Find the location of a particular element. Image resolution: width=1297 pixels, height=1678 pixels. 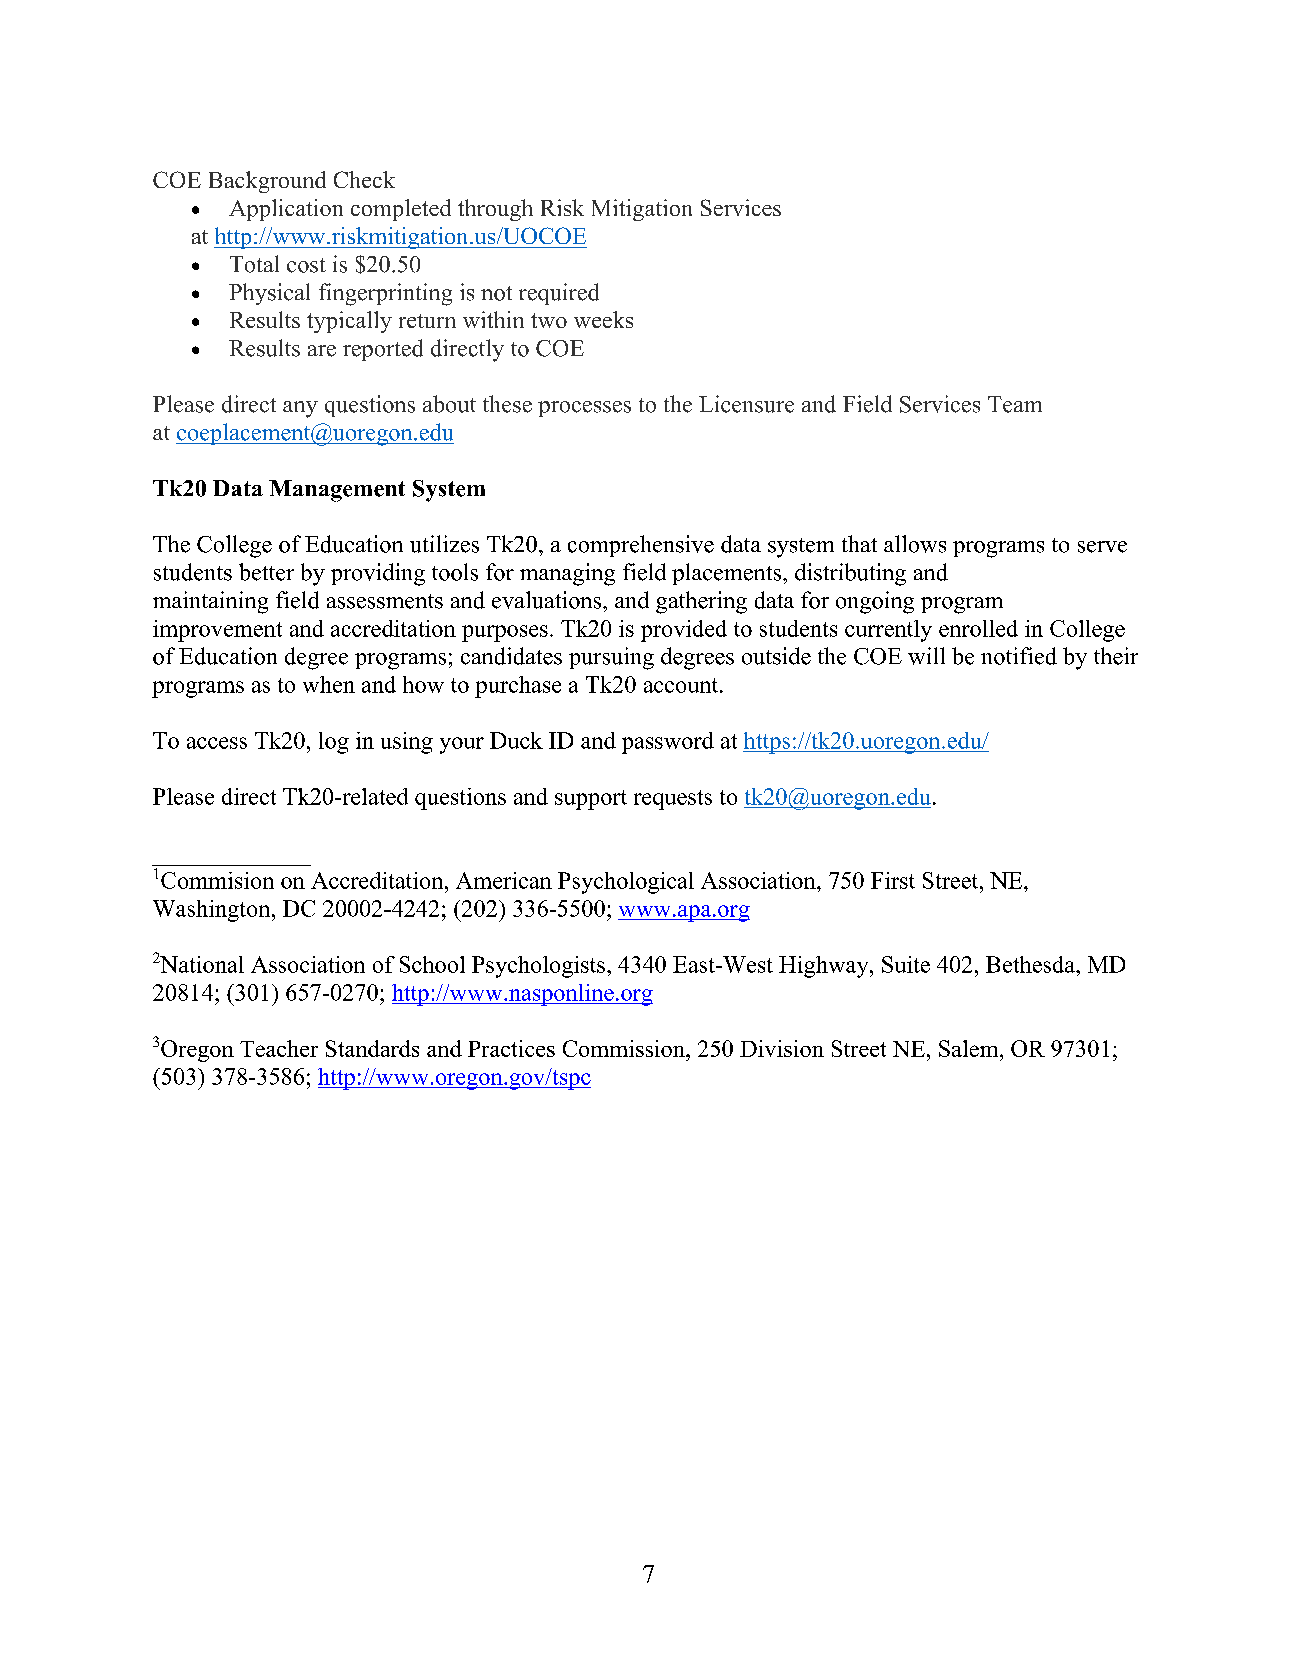

Team is located at coordinates (1015, 404).
